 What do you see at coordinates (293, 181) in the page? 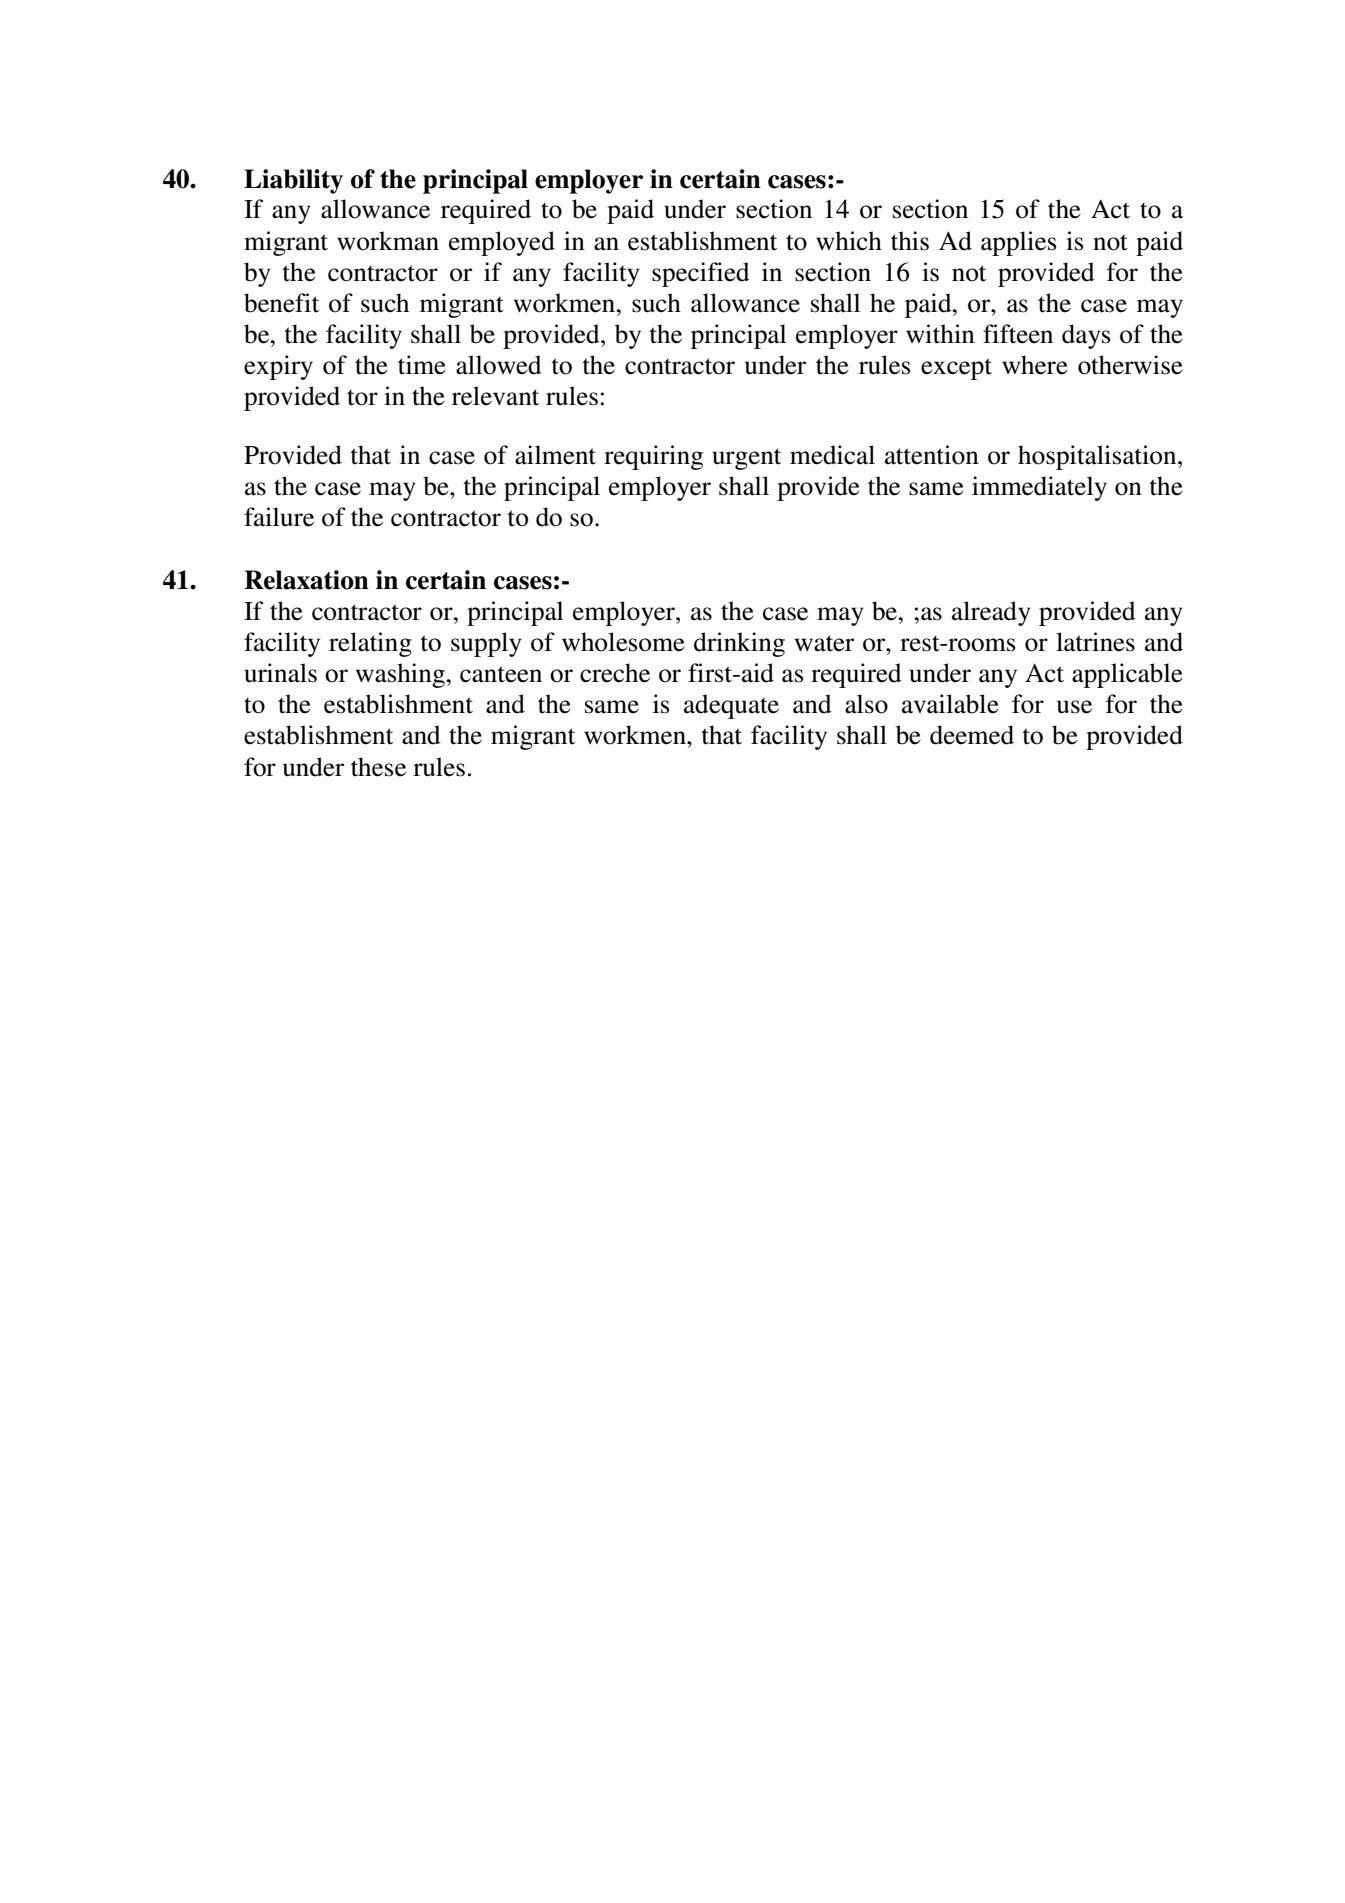
I see `Liability` at bounding box center [293, 181].
